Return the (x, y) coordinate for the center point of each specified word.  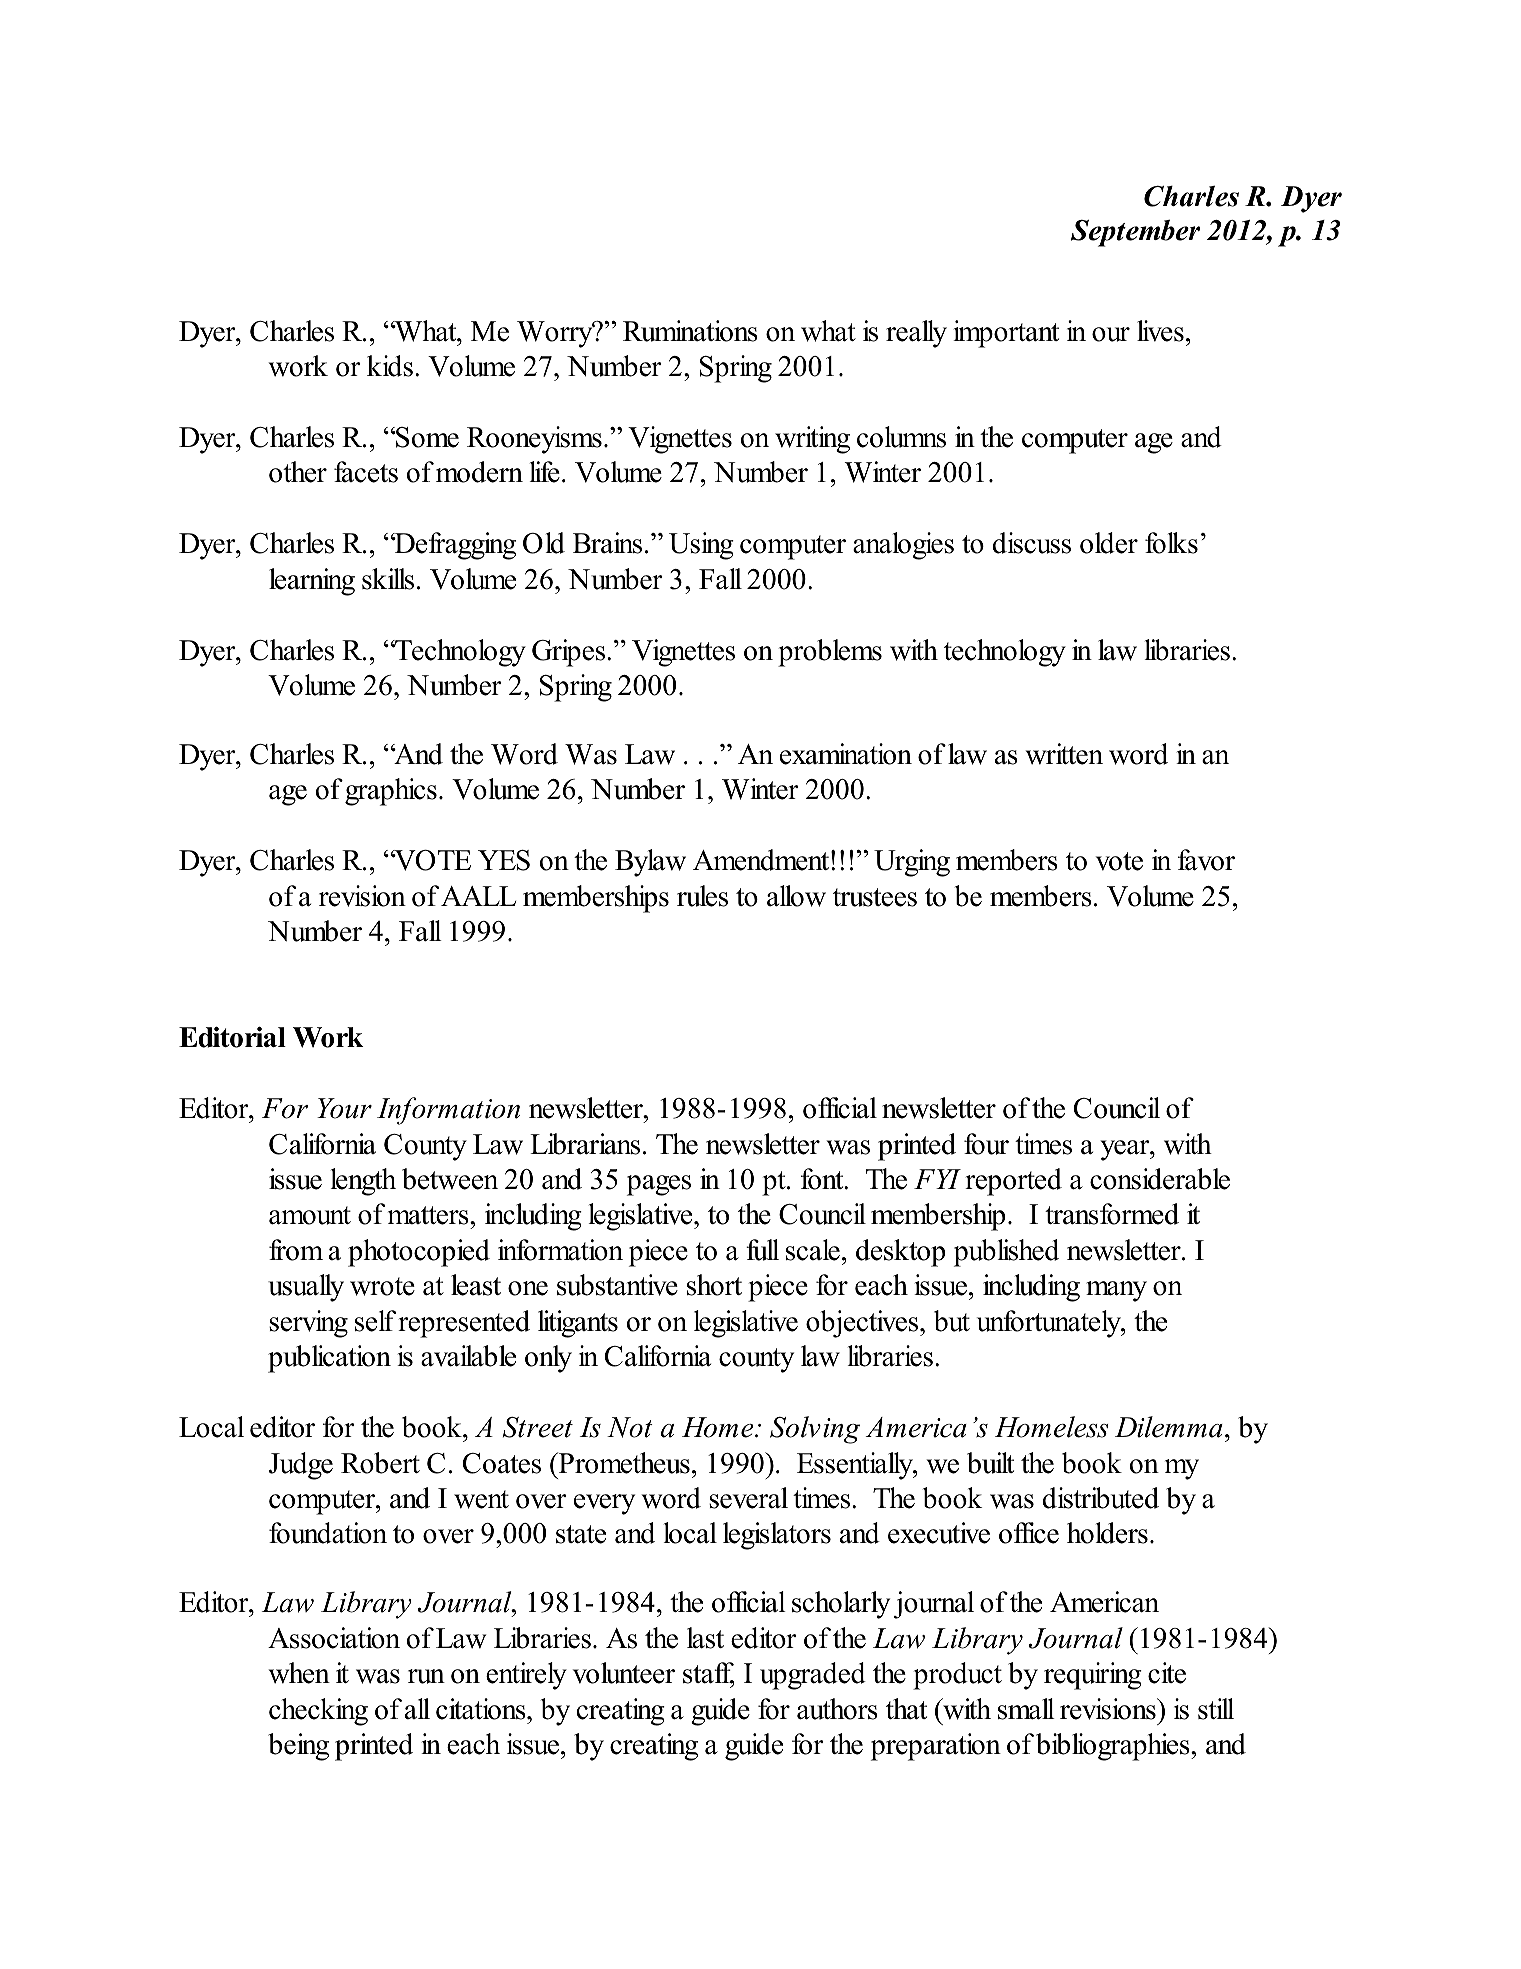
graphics (391, 792)
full (762, 1250)
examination (846, 754)
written (1064, 754)
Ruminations (690, 331)
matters (429, 1215)
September (1135, 233)
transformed (1112, 1214)
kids (390, 366)
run (426, 1676)
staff (708, 1674)
